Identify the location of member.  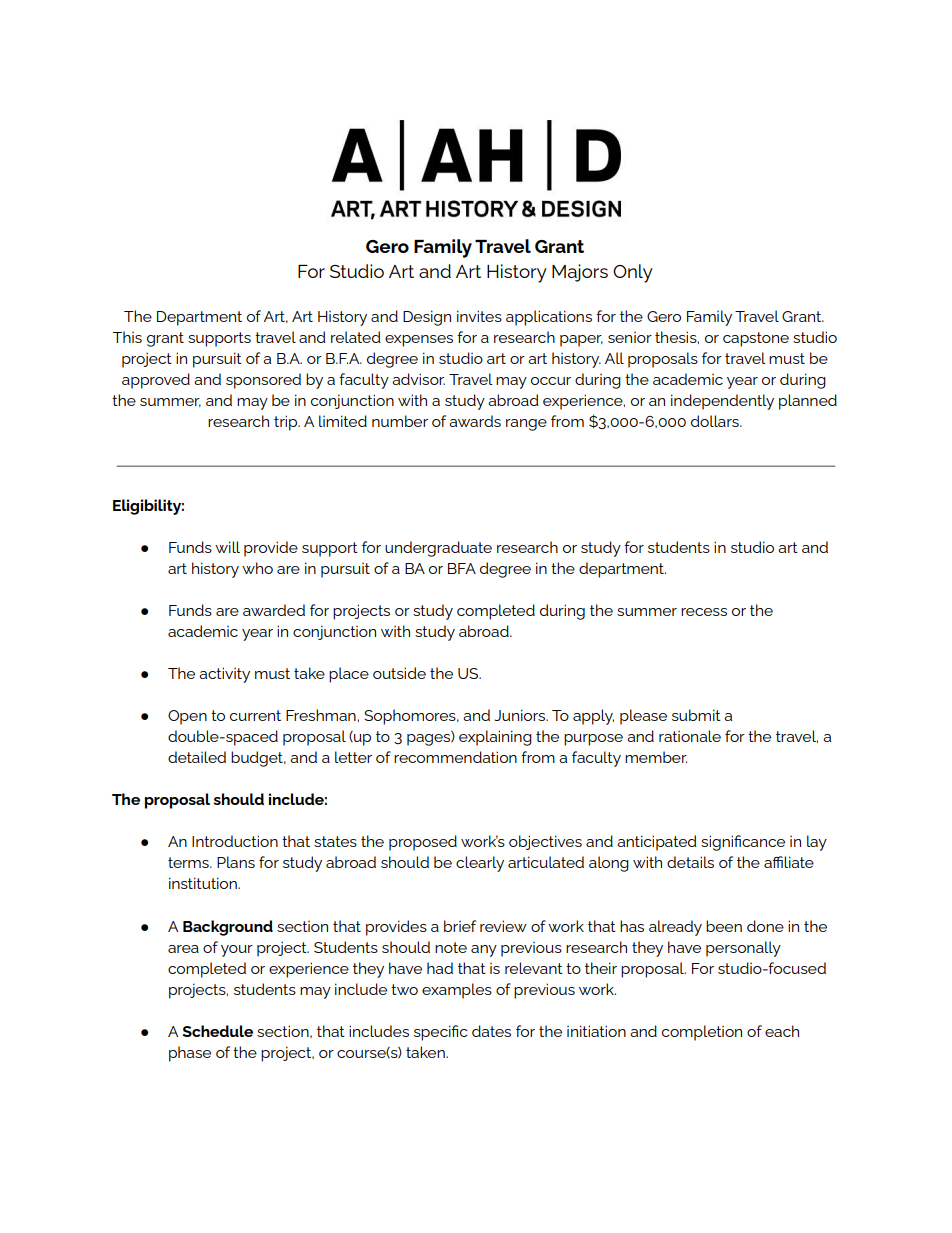
(656, 757).
